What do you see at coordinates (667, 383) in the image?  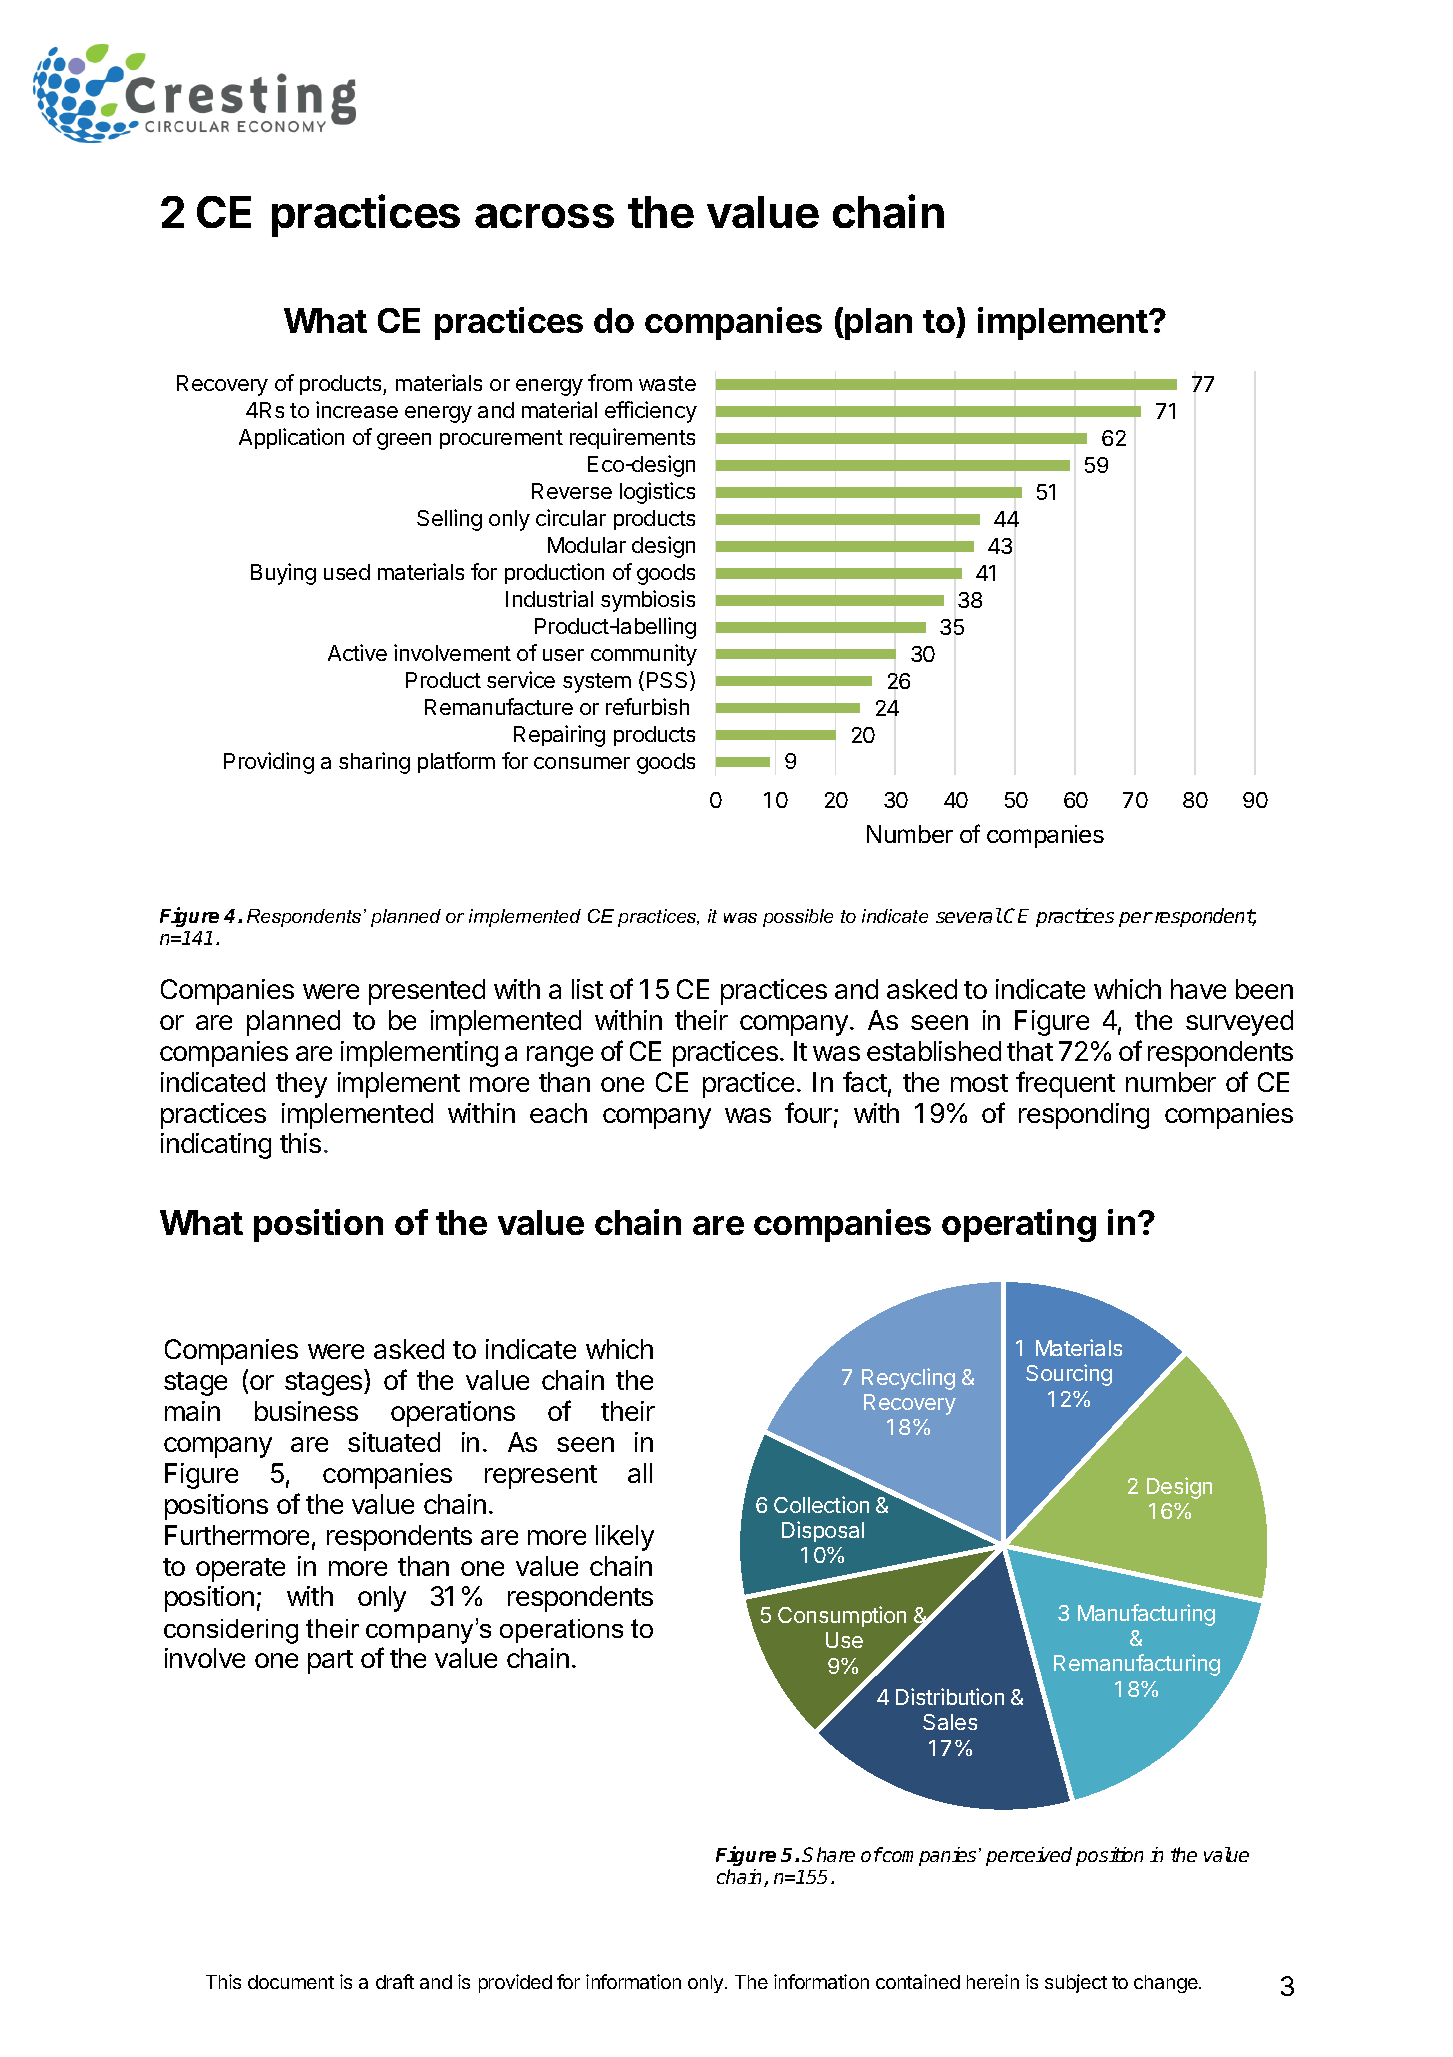 I see `waste` at bounding box center [667, 383].
